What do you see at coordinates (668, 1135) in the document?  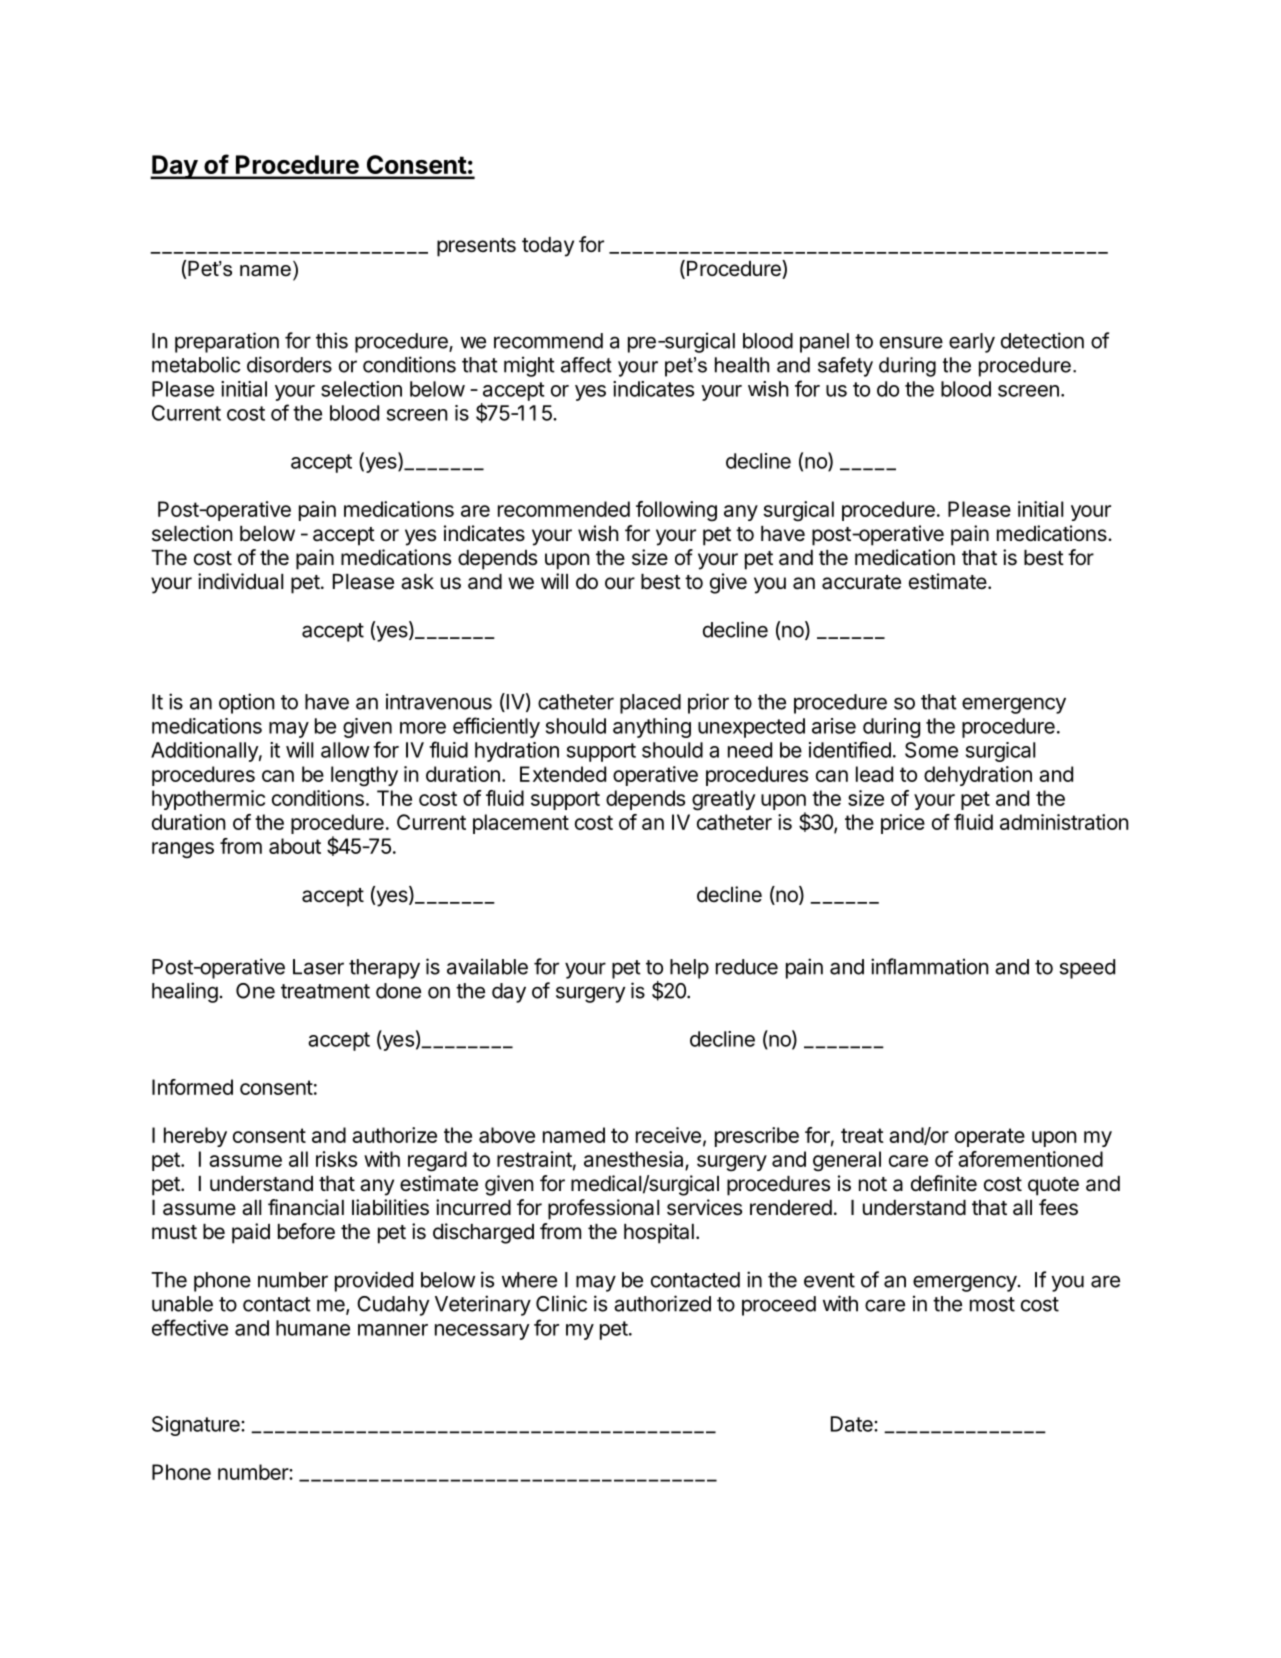 I see `receive` at bounding box center [668, 1135].
